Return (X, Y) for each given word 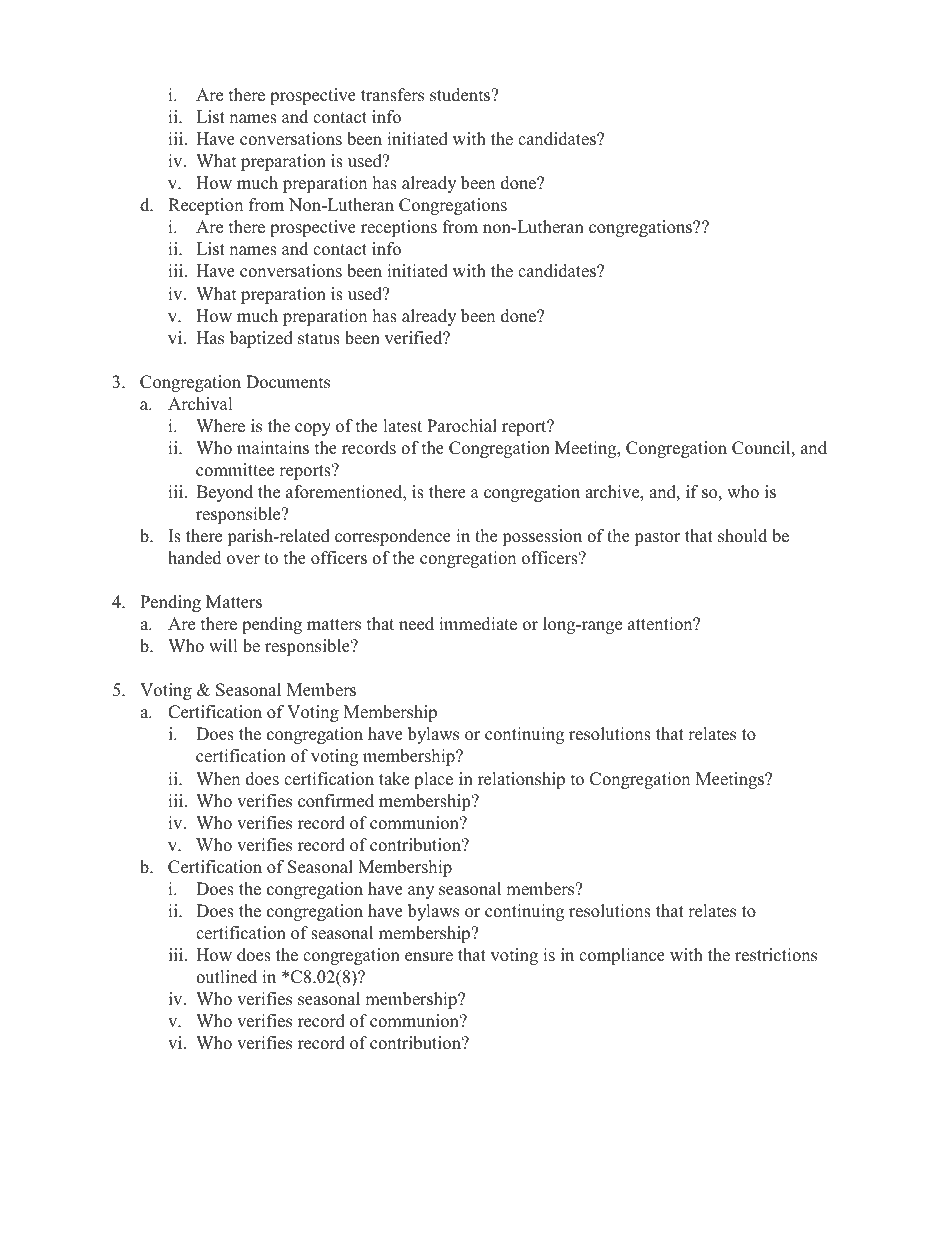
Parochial (462, 426)
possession (542, 537)
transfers (392, 95)
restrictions (776, 955)
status (319, 339)
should (742, 536)
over (243, 560)
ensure (429, 957)
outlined (226, 977)
